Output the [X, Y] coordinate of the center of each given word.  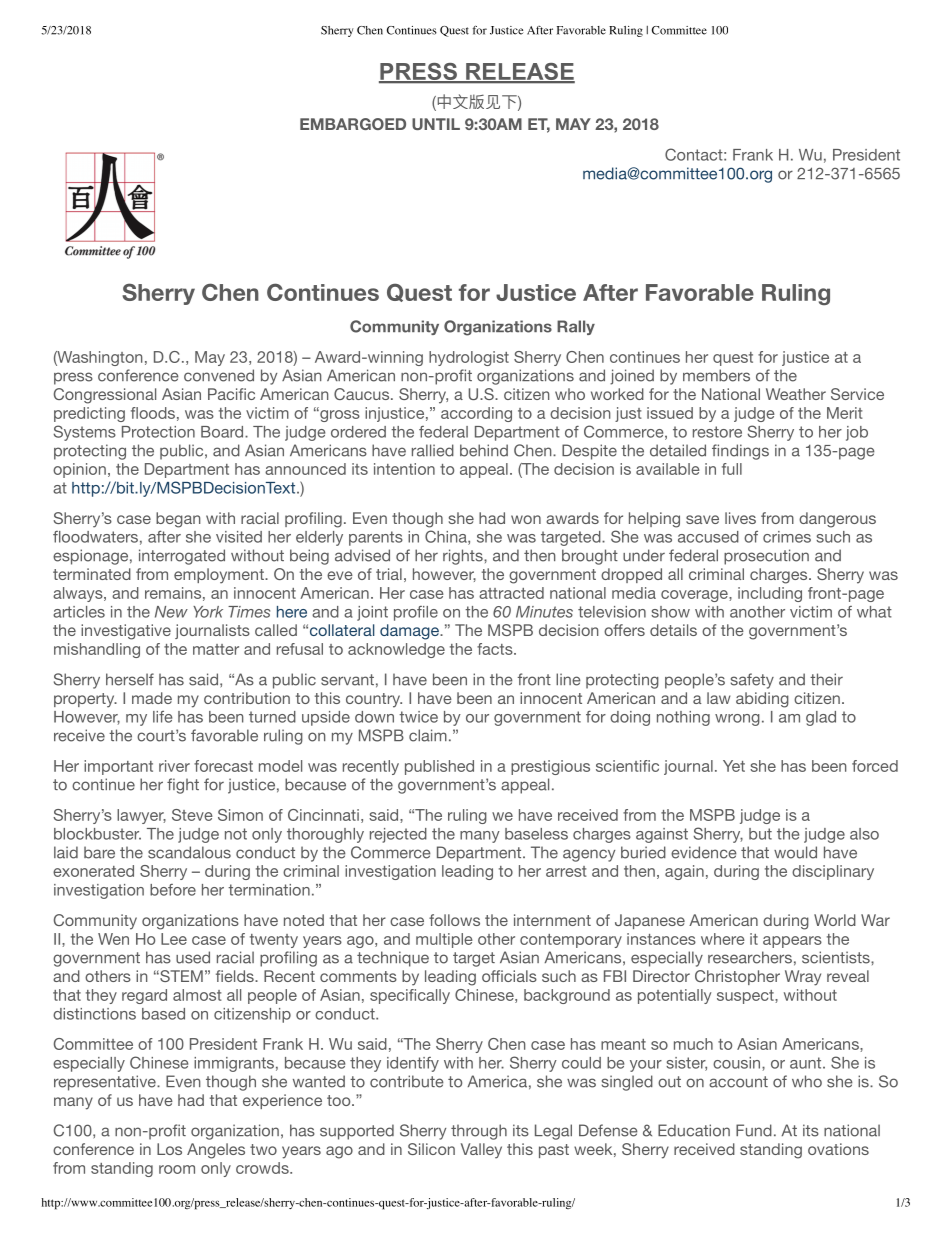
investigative [126, 632]
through [479, 1132]
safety [752, 681]
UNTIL [436, 124]
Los [169, 1149]
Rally [576, 327]
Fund [754, 1130]
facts [496, 649]
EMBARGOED [353, 124]
